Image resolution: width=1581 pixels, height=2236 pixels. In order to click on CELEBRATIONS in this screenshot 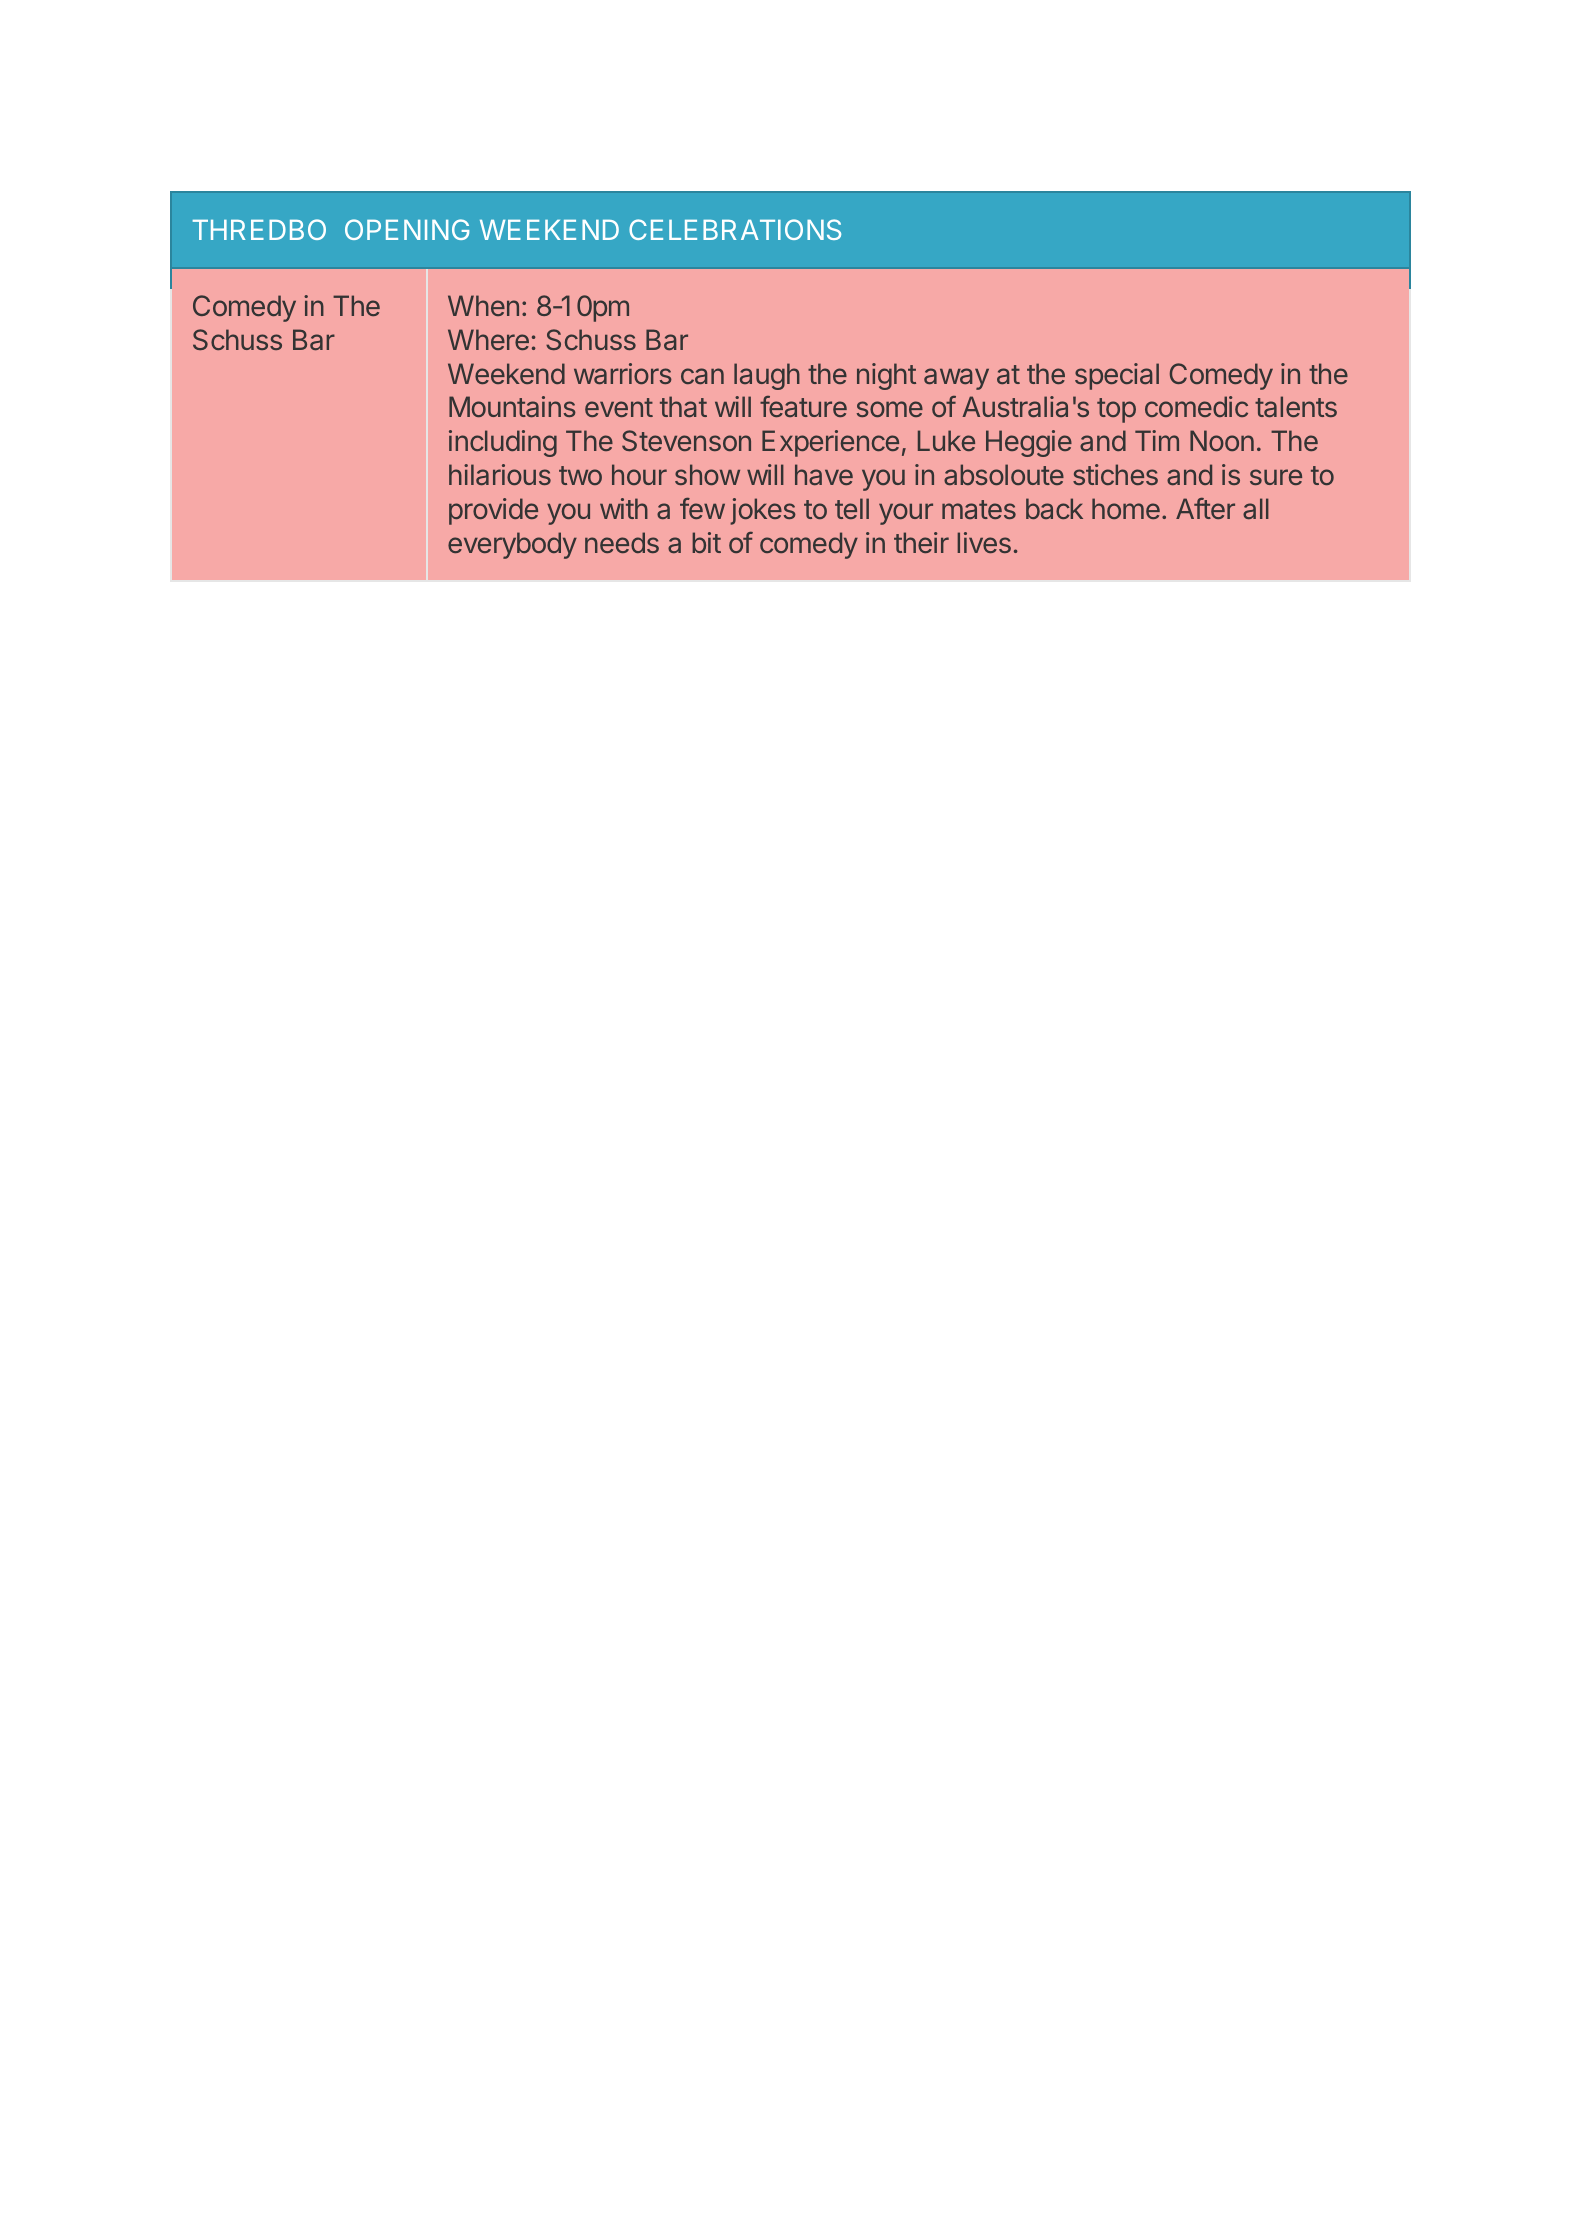, I will do `click(735, 229)`.
